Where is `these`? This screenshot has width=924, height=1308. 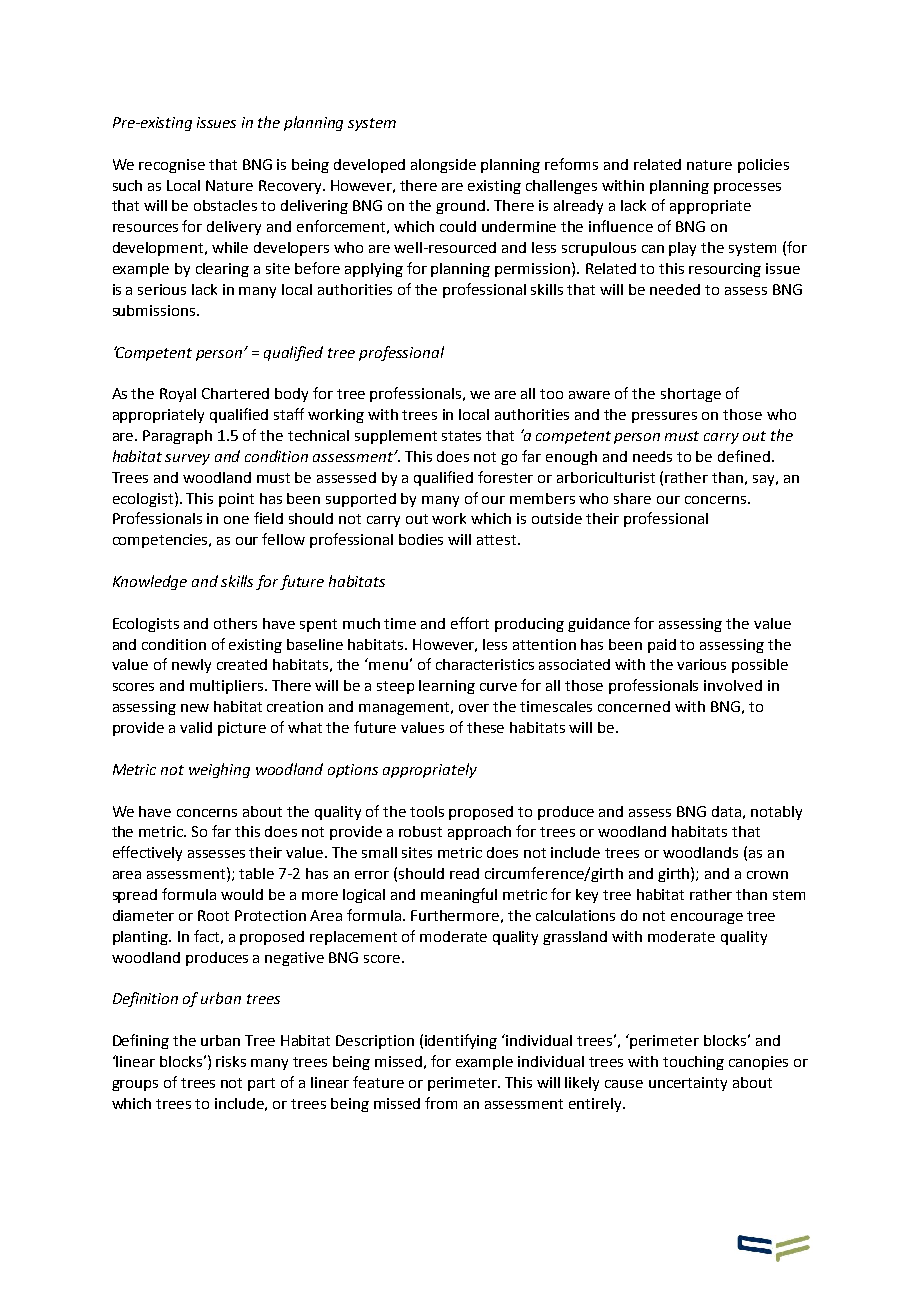 these is located at coordinates (485, 727).
